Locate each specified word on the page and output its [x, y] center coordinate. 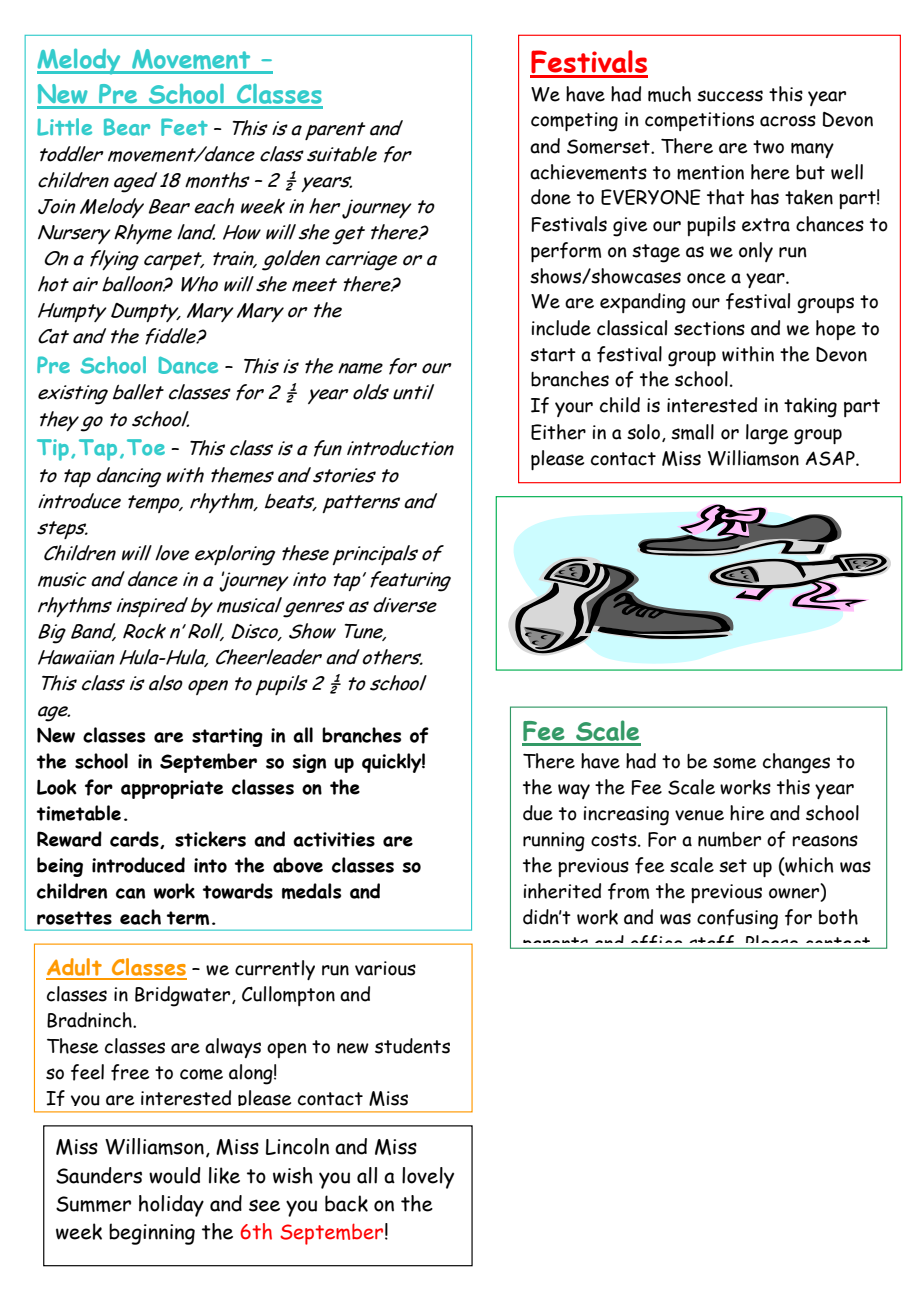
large [767, 434]
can [130, 893]
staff [712, 942]
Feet [184, 127]
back [346, 1203]
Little [64, 127]
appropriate [172, 789]
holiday [171, 1206]
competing [574, 122]
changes [796, 763]
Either [558, 432]
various [385, 968]
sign [309, 763]
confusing [737, 919]
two [768, 147]
